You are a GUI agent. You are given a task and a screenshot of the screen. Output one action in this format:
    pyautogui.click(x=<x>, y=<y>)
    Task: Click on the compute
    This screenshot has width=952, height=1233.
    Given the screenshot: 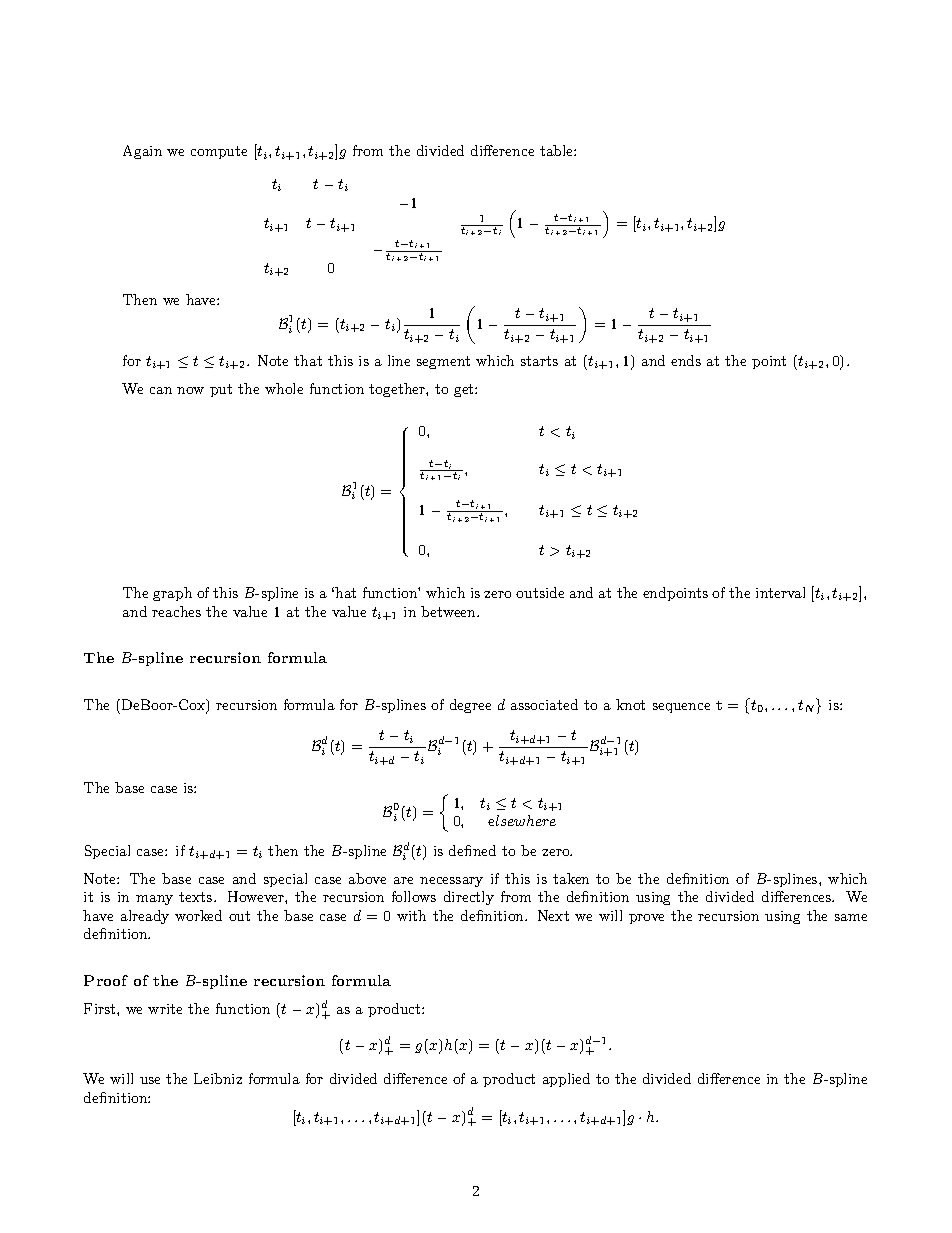 What is the action you would take?
    pyautogui.click(x=219, y=152)
